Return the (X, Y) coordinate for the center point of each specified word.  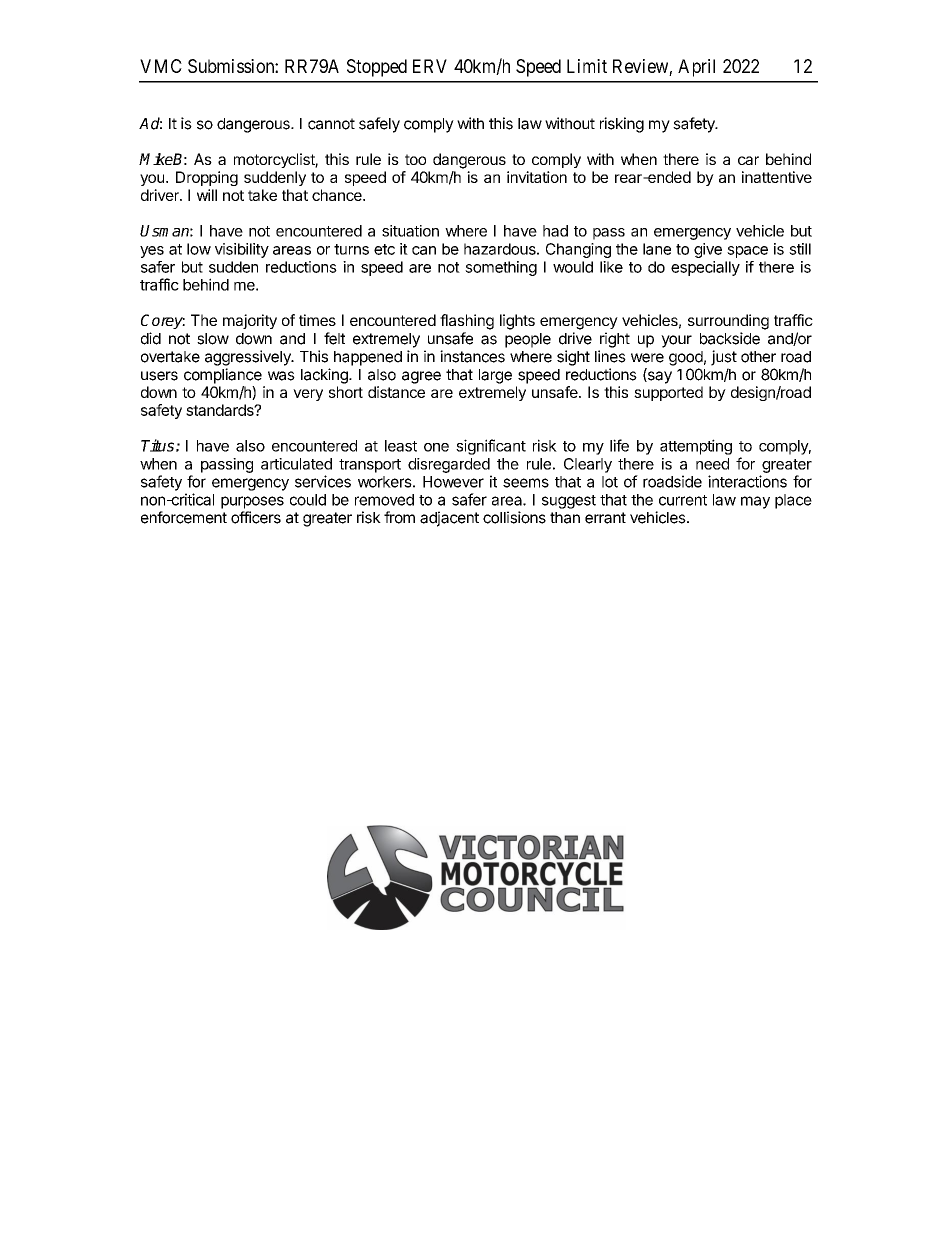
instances (472, 356)
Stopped (377, 68)
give (708, 250)
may (755, 502)
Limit (587, 66)
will (207, 195)
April (696, 68)
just (724, 358)
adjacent (449, 519)
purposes (252, 502)
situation (410, 231)
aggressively (249, 358)
